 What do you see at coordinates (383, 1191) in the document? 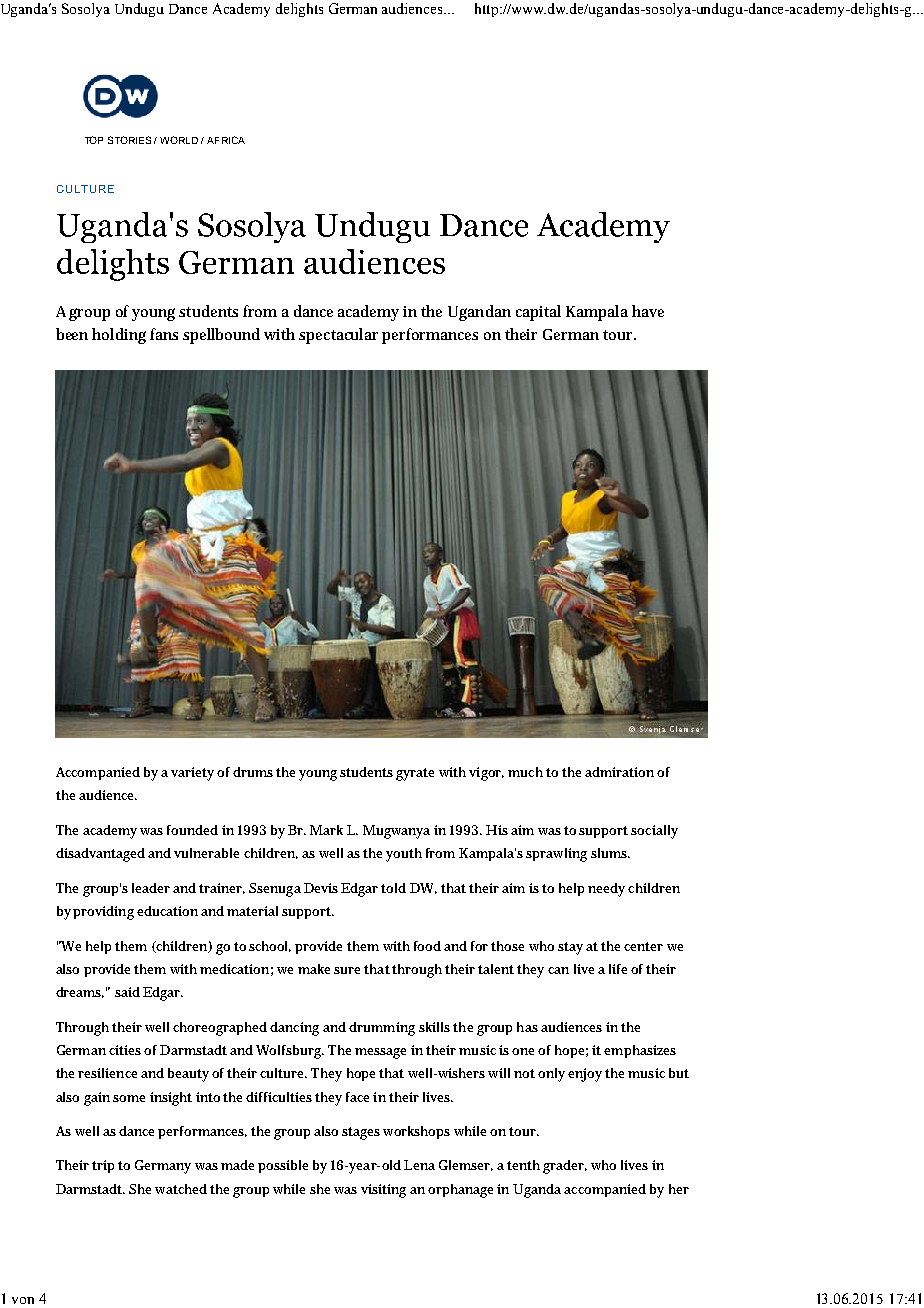
I see `visiting` at bounding box center [383, 1191].
